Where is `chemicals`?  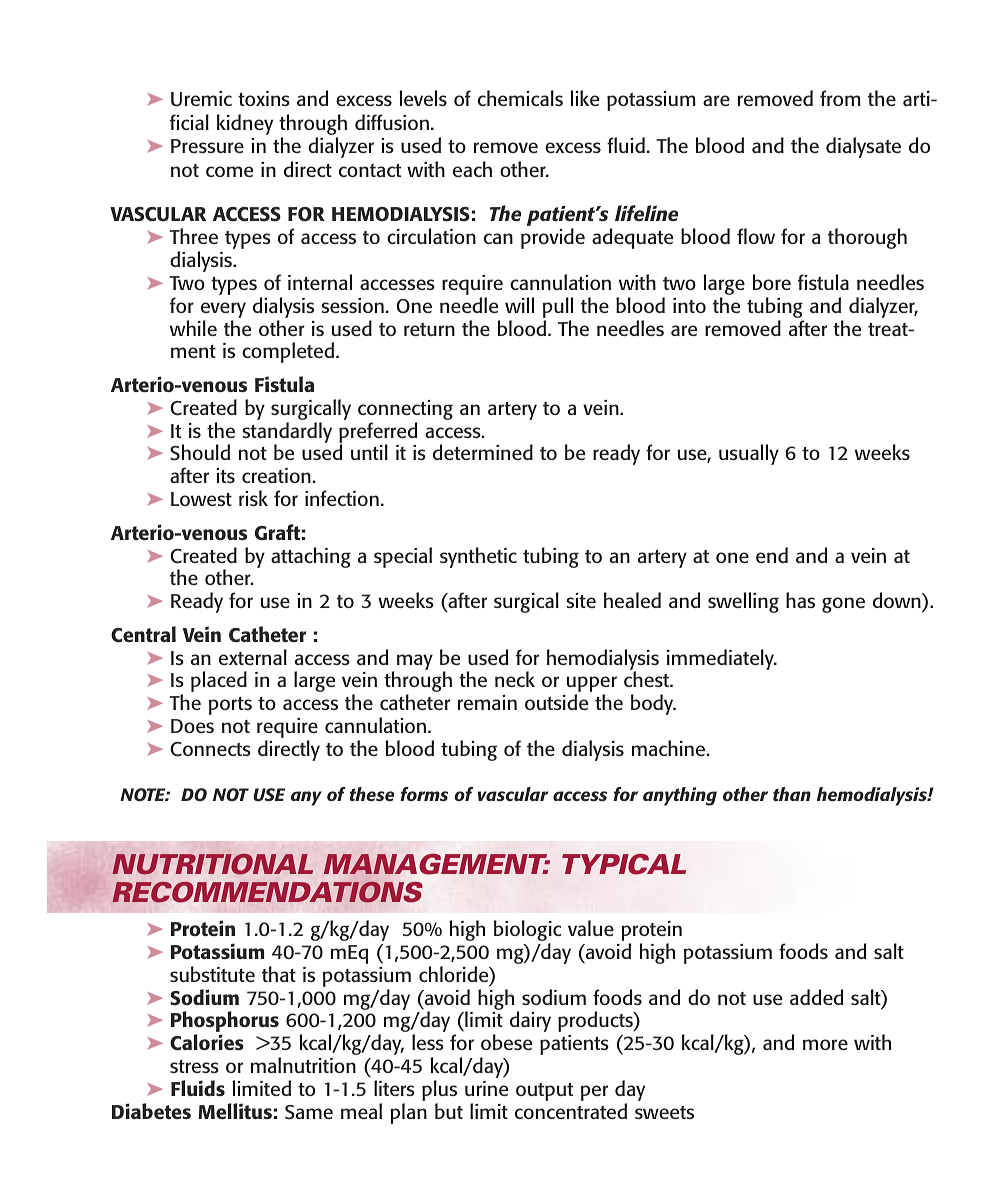 chemicals is located at coordinates (520, 98).
